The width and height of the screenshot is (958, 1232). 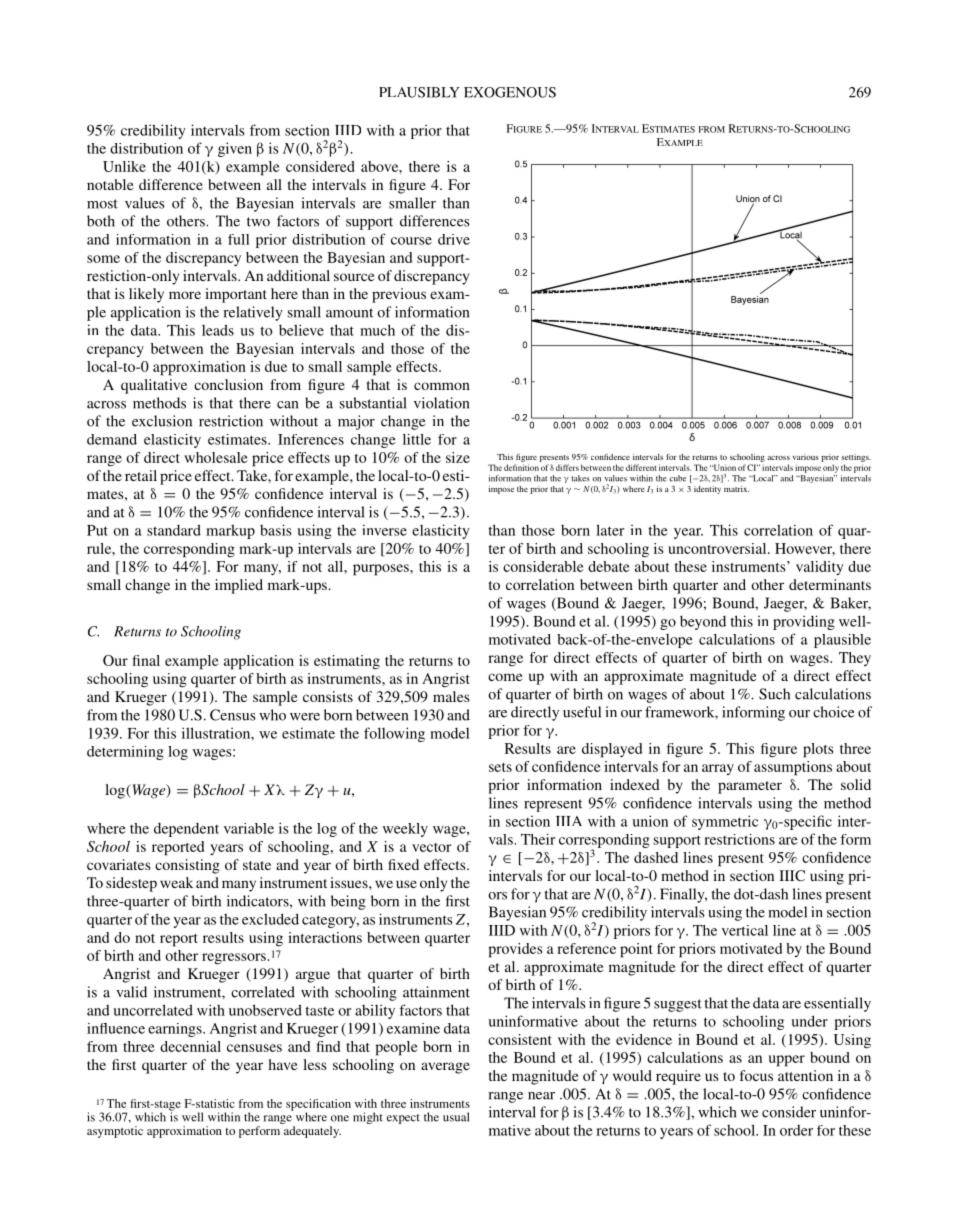 I want to click on PLAUSIBLY, so click(x=419, y=92).
